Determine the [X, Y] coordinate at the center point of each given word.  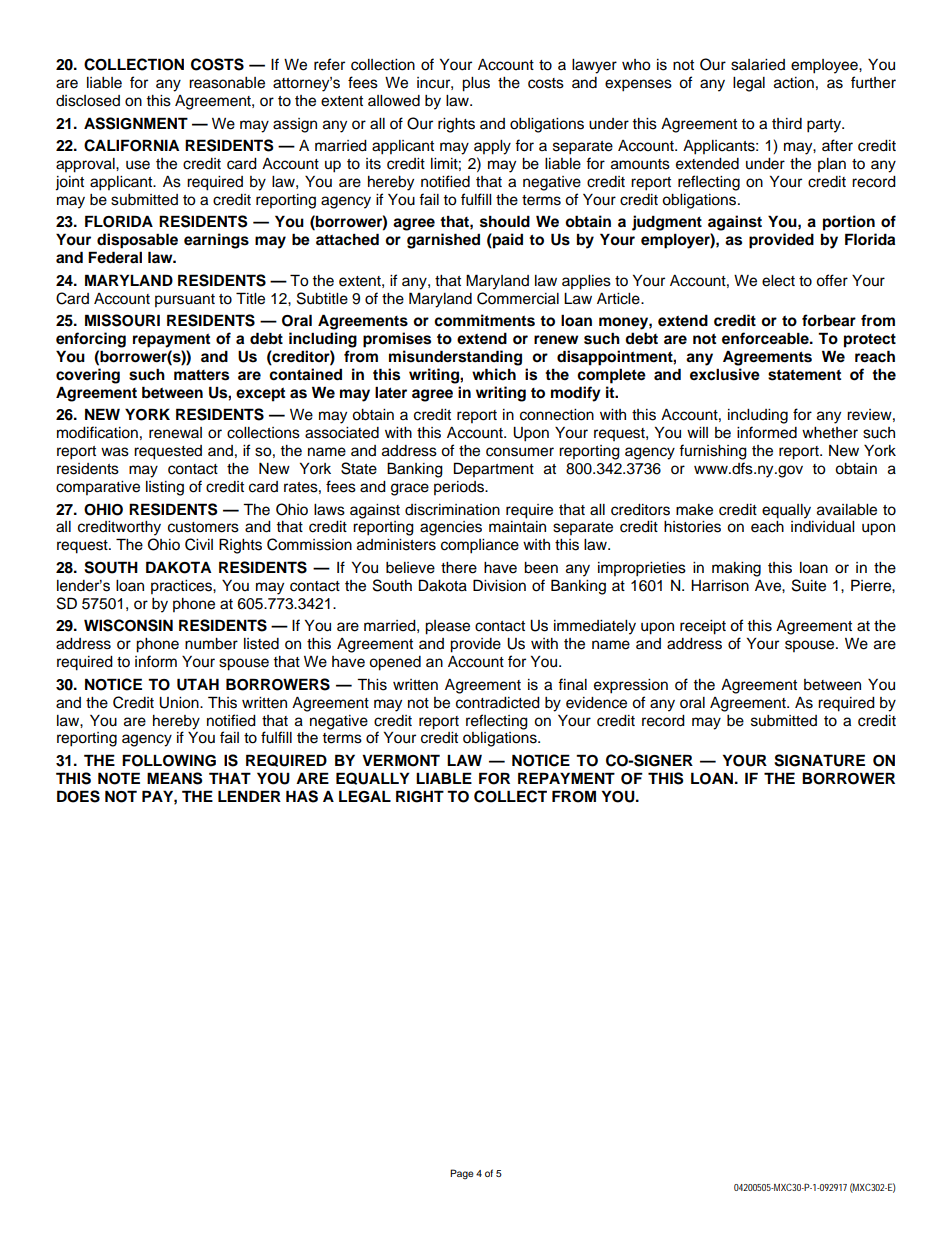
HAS [302, 796]
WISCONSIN [128, 625]
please [447, 627]
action [794, 83]
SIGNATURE [819, 760]
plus [476, 84]
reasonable [227, 83]
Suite [809, 585]
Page [462, 1174]
